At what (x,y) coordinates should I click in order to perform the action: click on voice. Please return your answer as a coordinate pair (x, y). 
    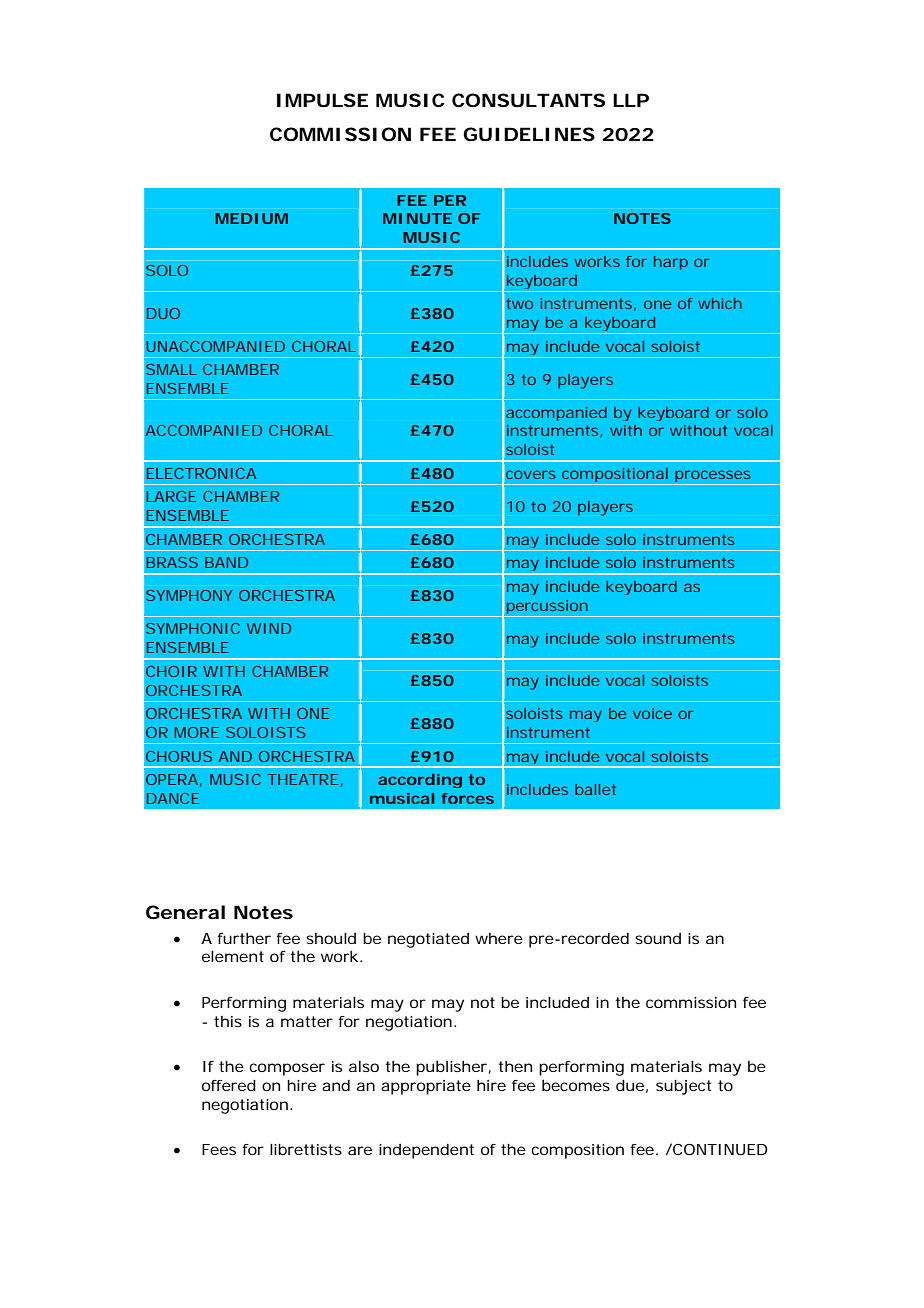
    Looking at the image, I should click on (652, 713).
